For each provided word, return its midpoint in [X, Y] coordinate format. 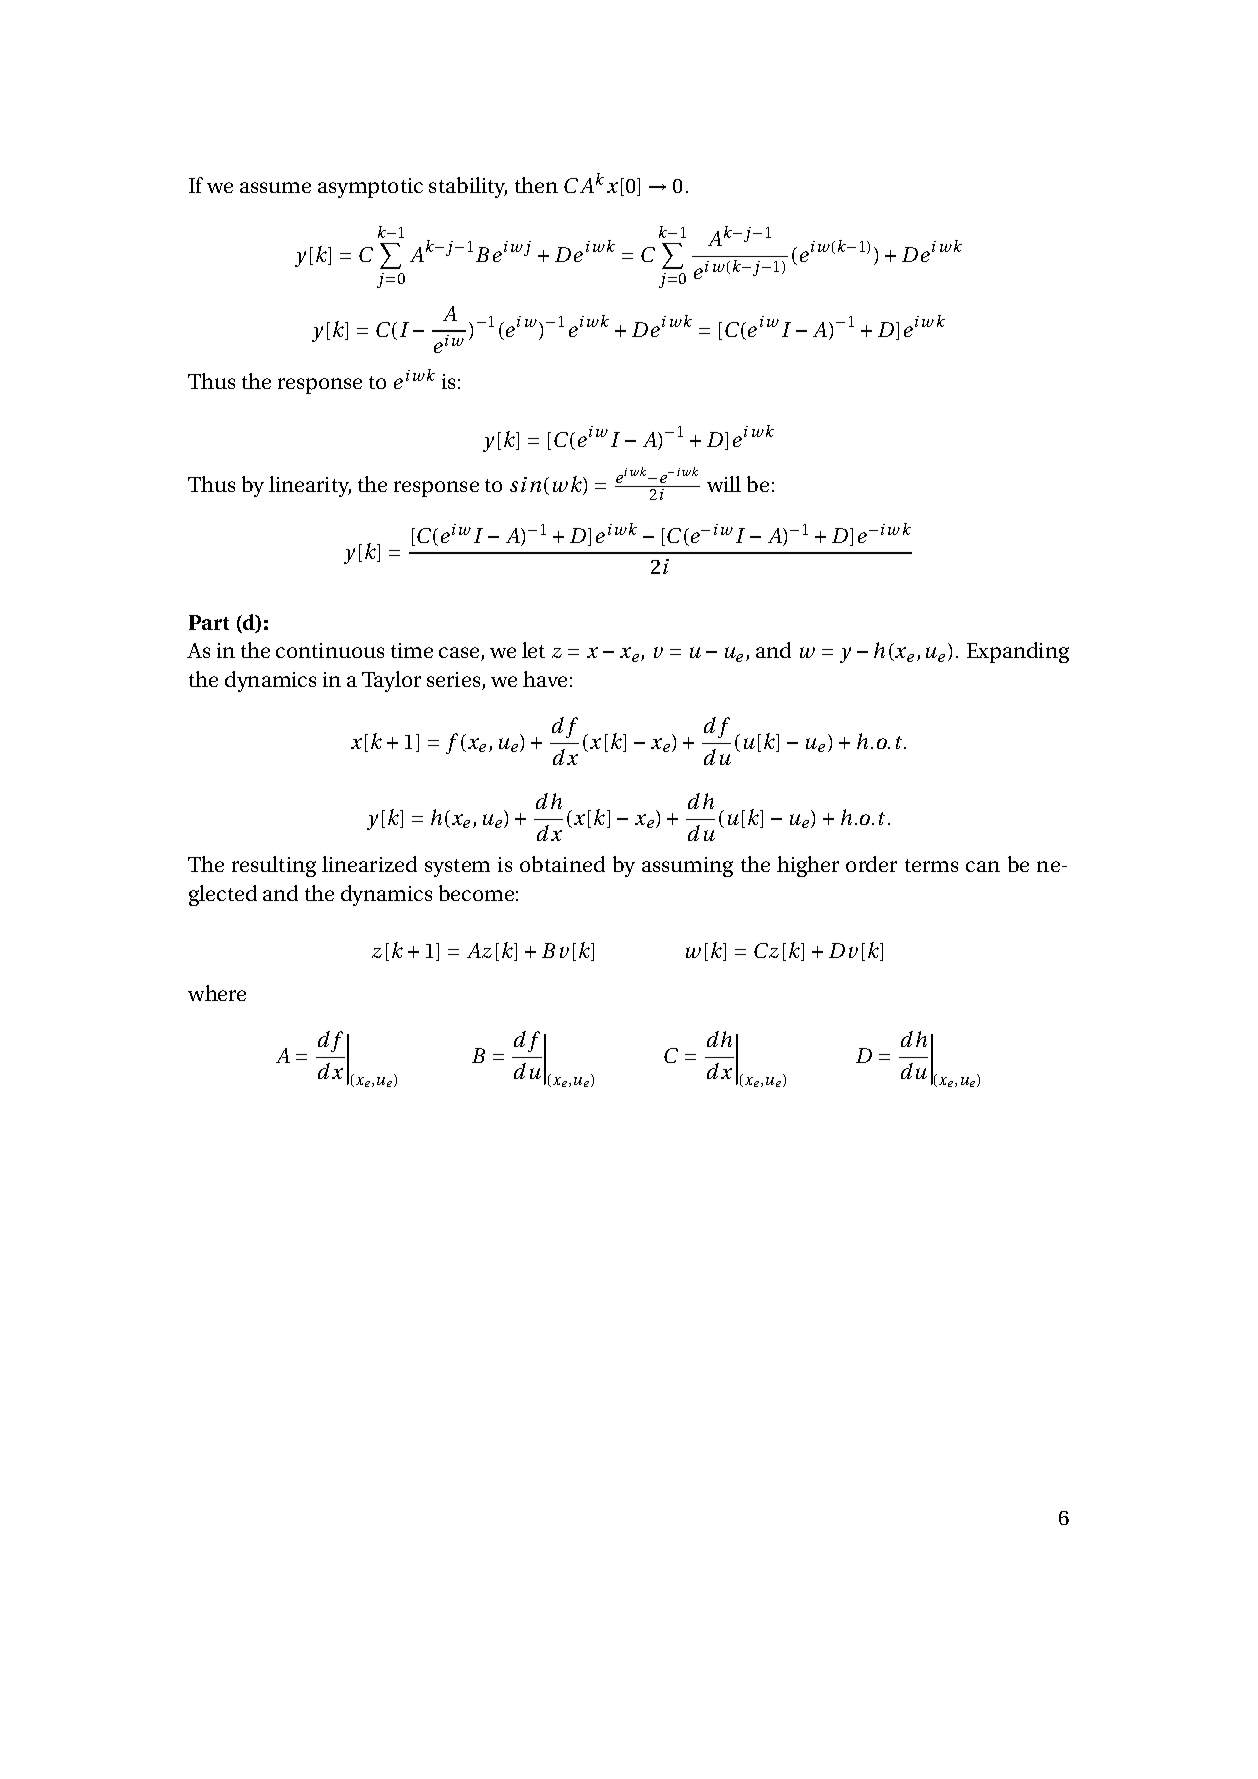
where [217, 993]
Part [209, 622]
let [533, 650]
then [536, 185]
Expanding [1018, 652]
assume [275, 187]
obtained [562, 864]
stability [468, 187]
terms [931, 865]
